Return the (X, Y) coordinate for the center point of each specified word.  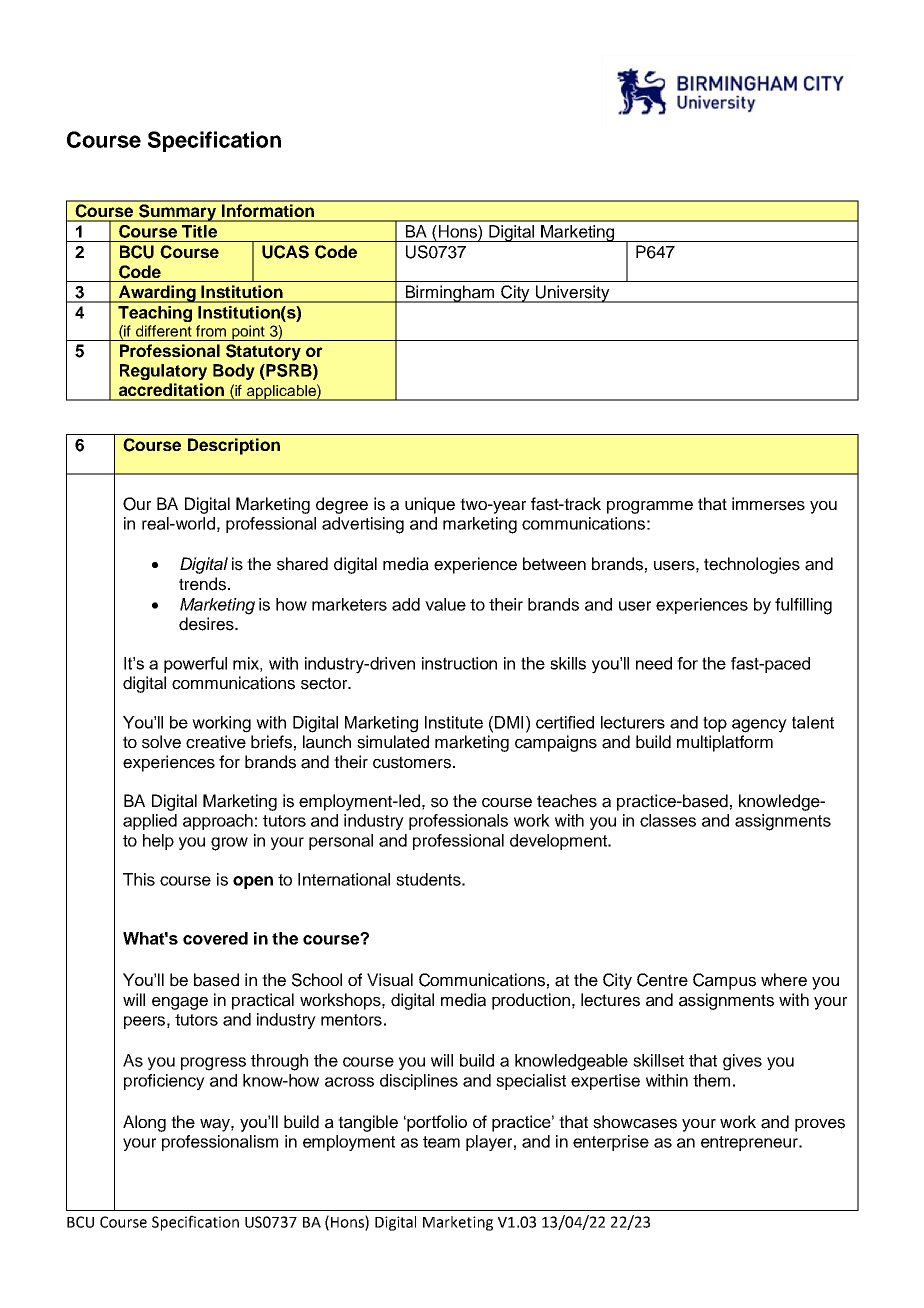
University (573, 294)
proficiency (164, 1082)
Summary (178, 213)
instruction (459, 663)
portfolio (437, 1123)
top (715, 724)
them (711, 1080)
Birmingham (450, 294)
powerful (195, 665)
